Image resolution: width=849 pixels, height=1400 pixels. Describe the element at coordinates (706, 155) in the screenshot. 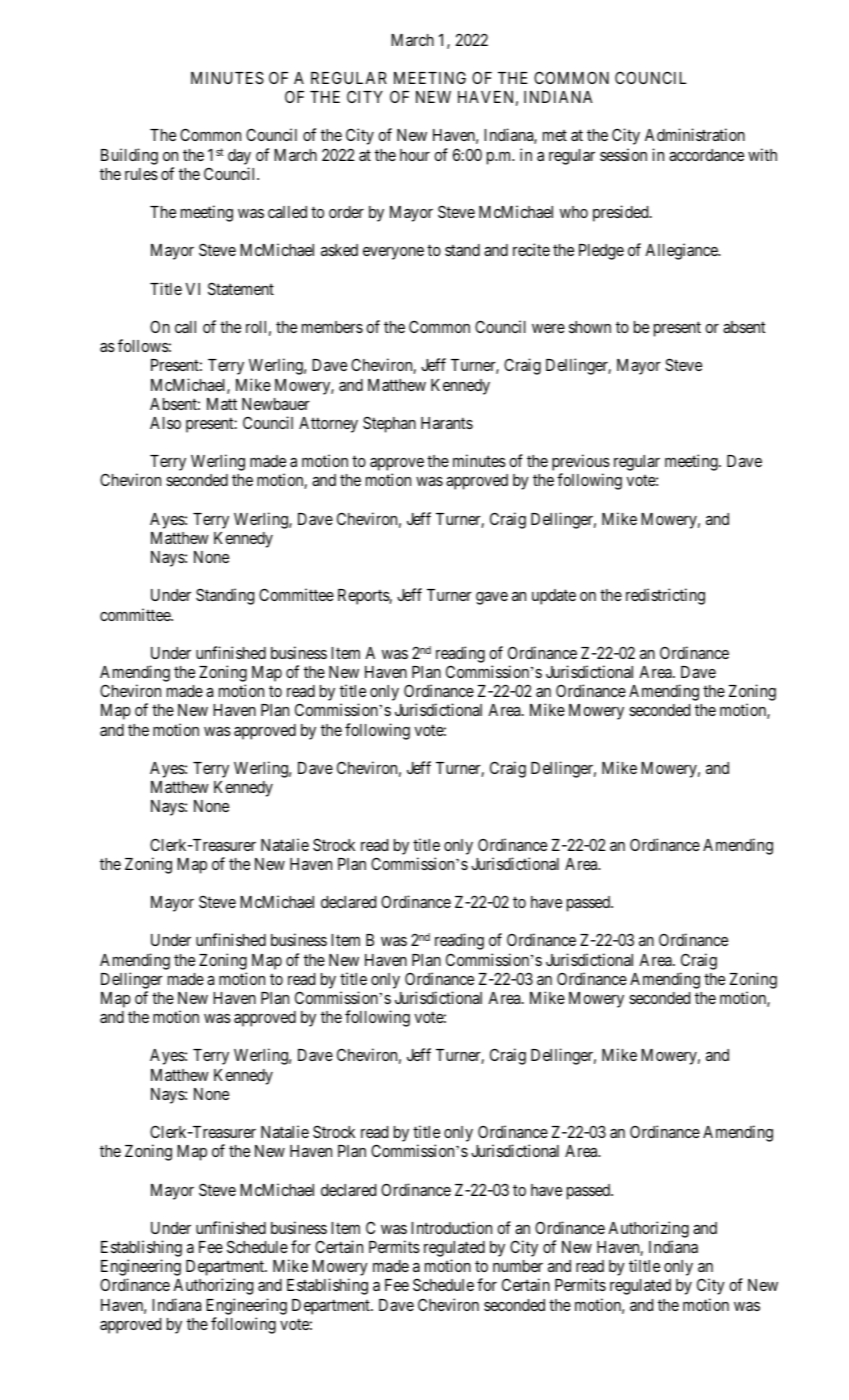

I see `accordance` at that location.
